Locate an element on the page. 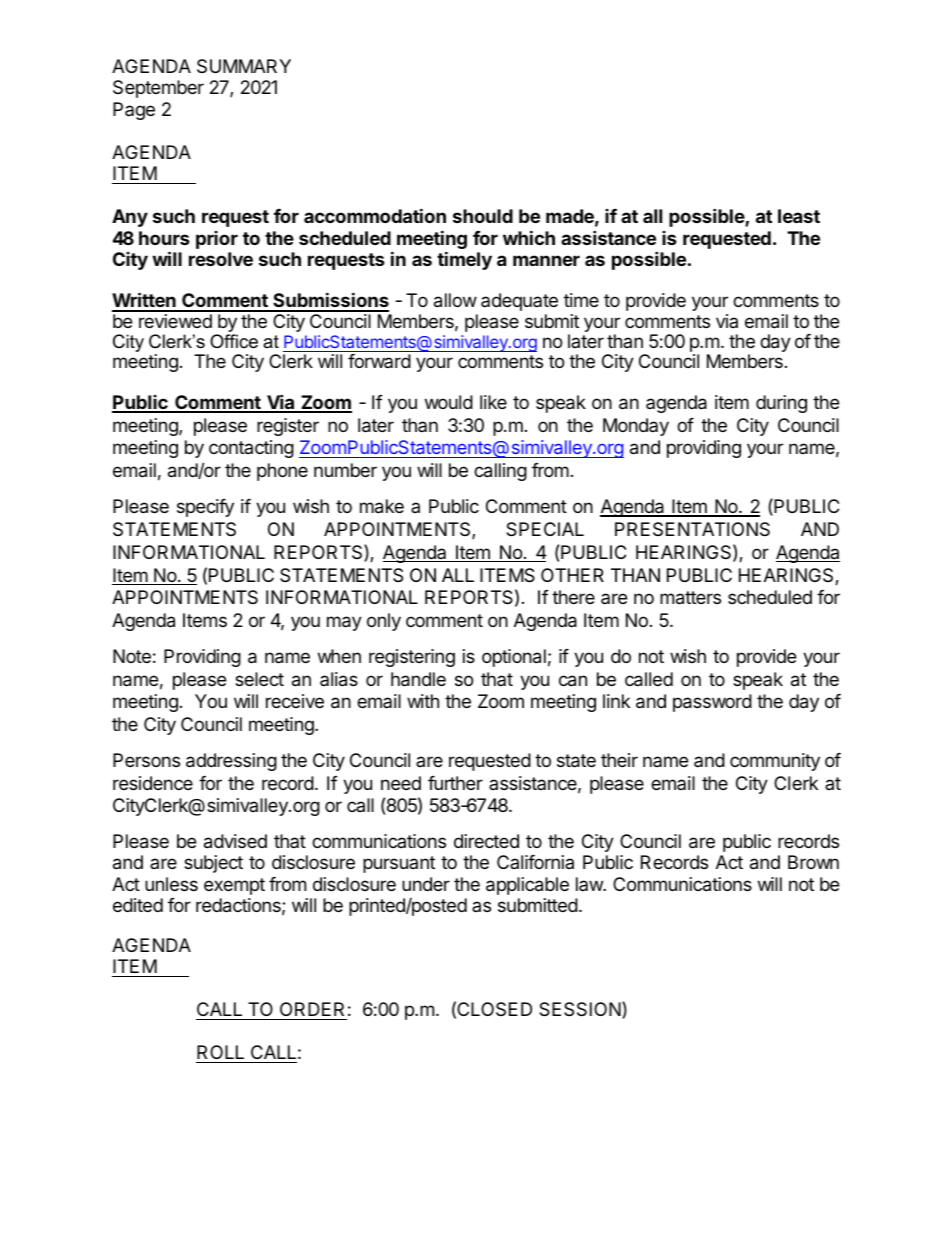  like is located at coordinates (493, 402).
